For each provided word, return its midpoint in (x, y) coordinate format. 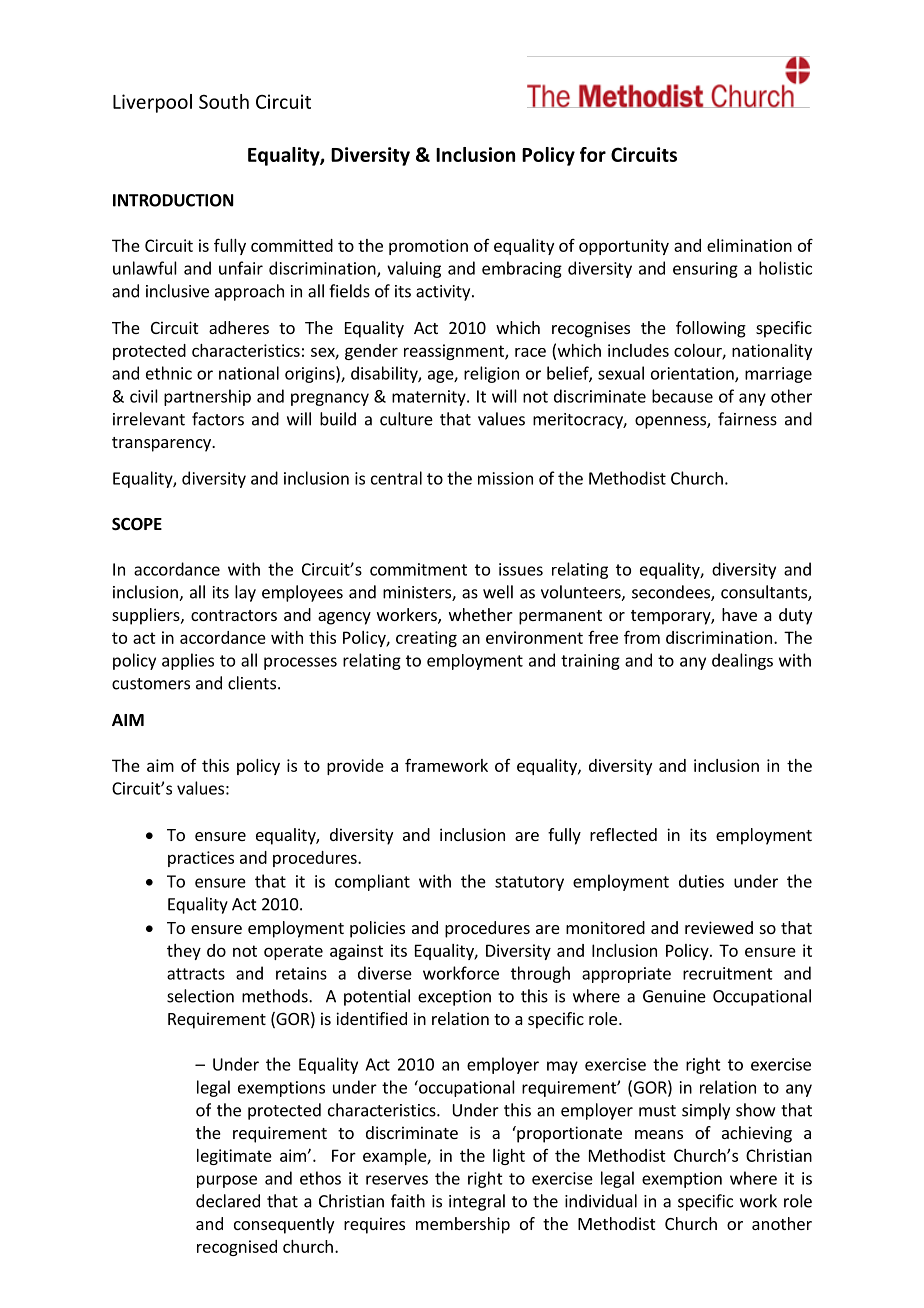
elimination (749, 245)
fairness (747, 419)
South (224, 101)
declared (228, 1201)
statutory (529, 883)
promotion (428, 247)
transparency (162, 444)
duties (701, 881)
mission (505, 478)
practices (201, 859)
